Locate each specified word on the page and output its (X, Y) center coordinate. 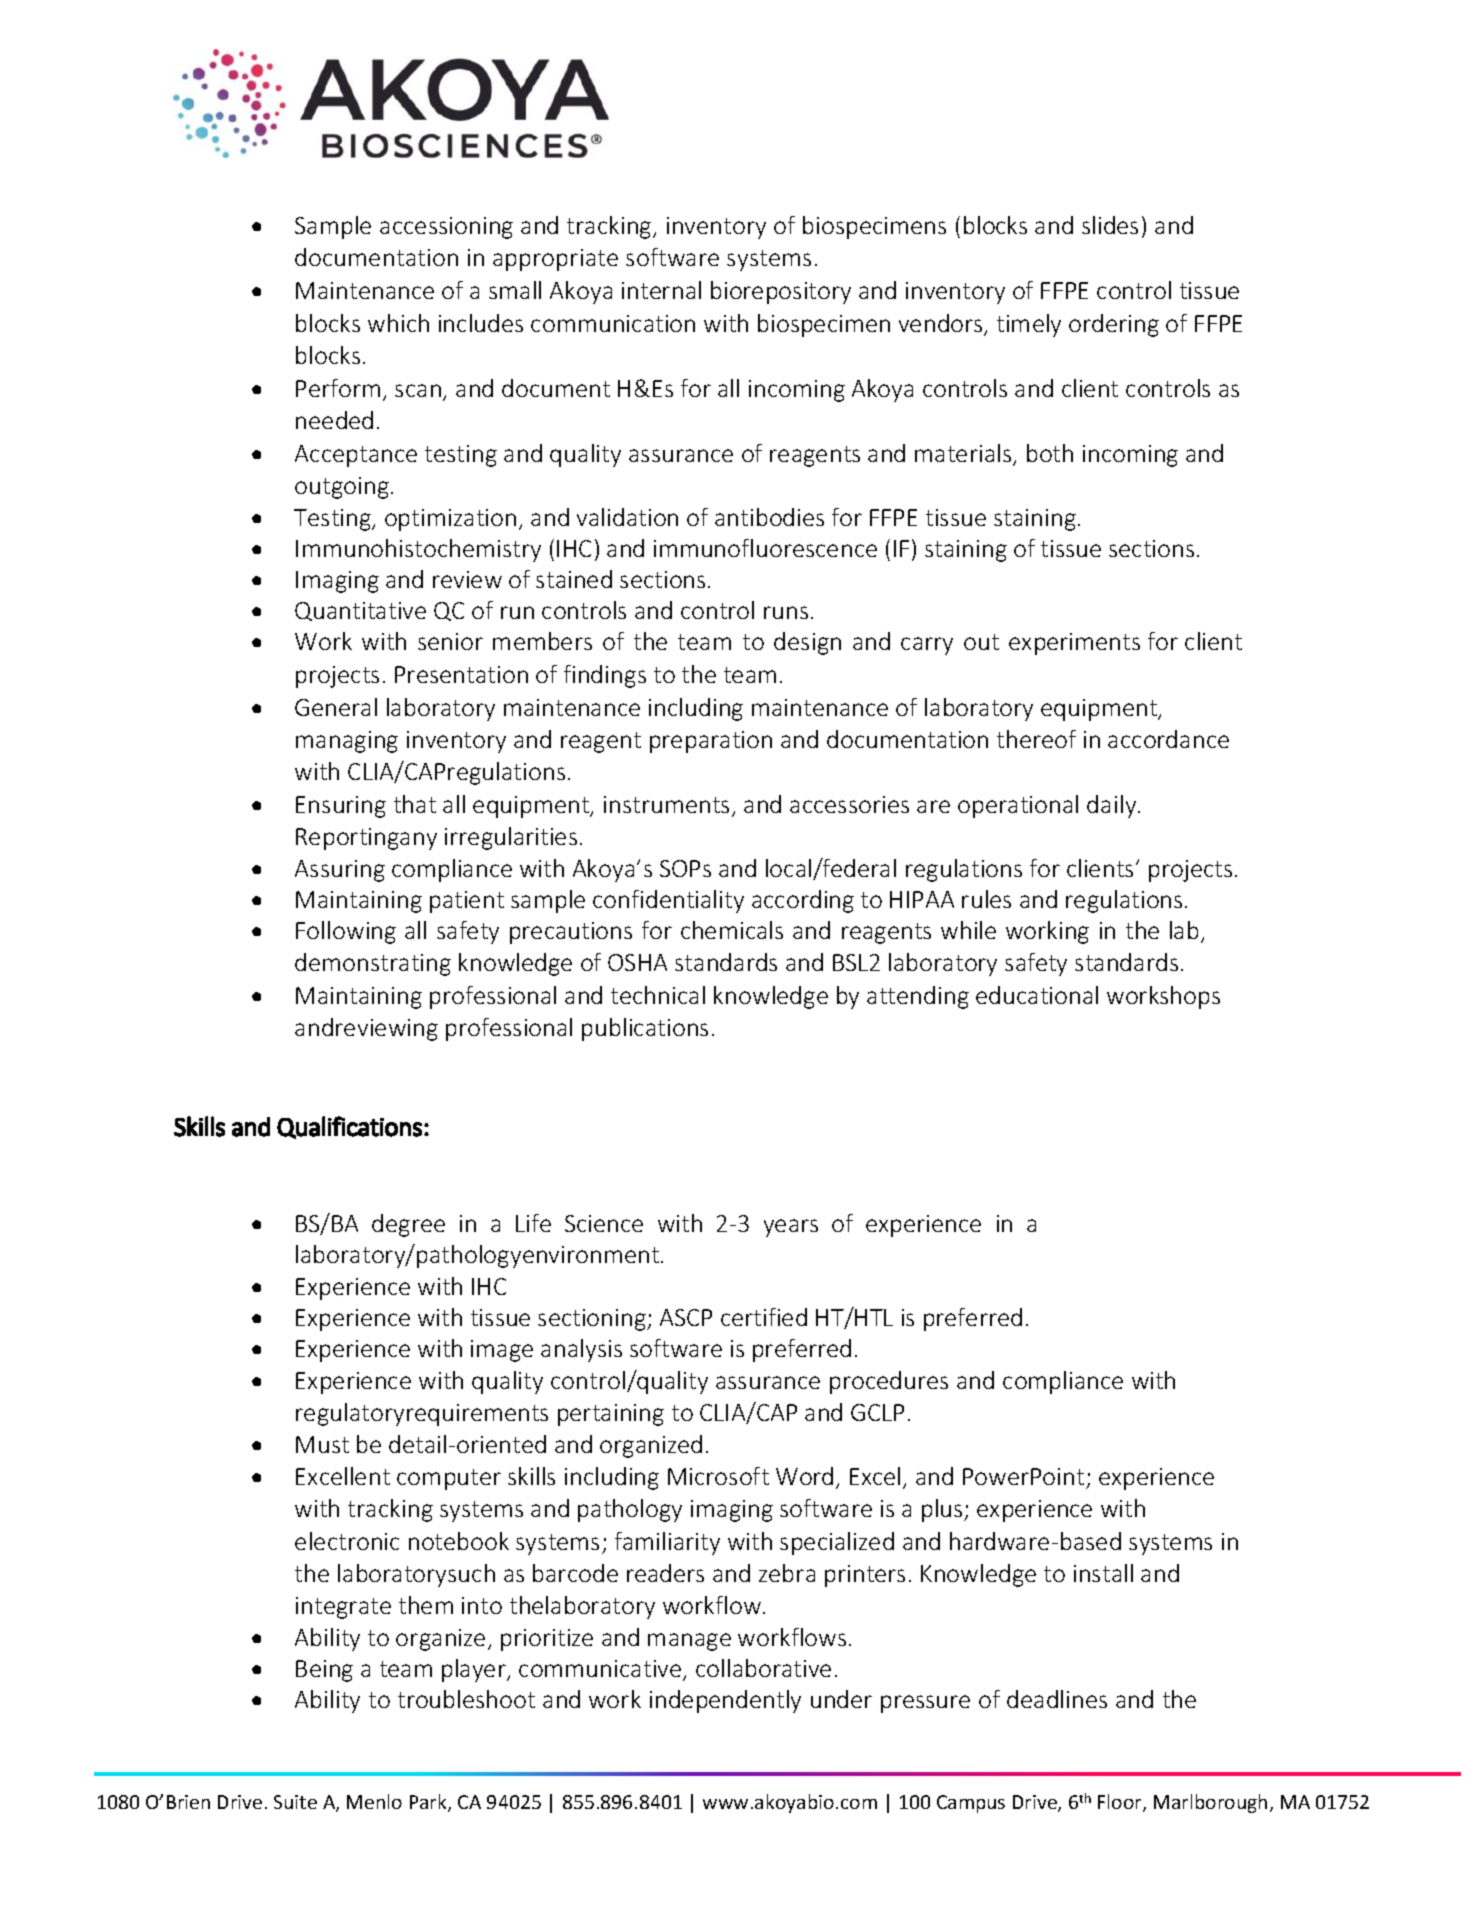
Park (429, 1803)
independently (725, 1701)
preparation (711, 742)
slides (1110, 225)
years (791, 1228)
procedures (889, 1382)
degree (408, 1225)
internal (661, 290)
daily (1113, 806)
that (415, 804)
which (398, 323)
